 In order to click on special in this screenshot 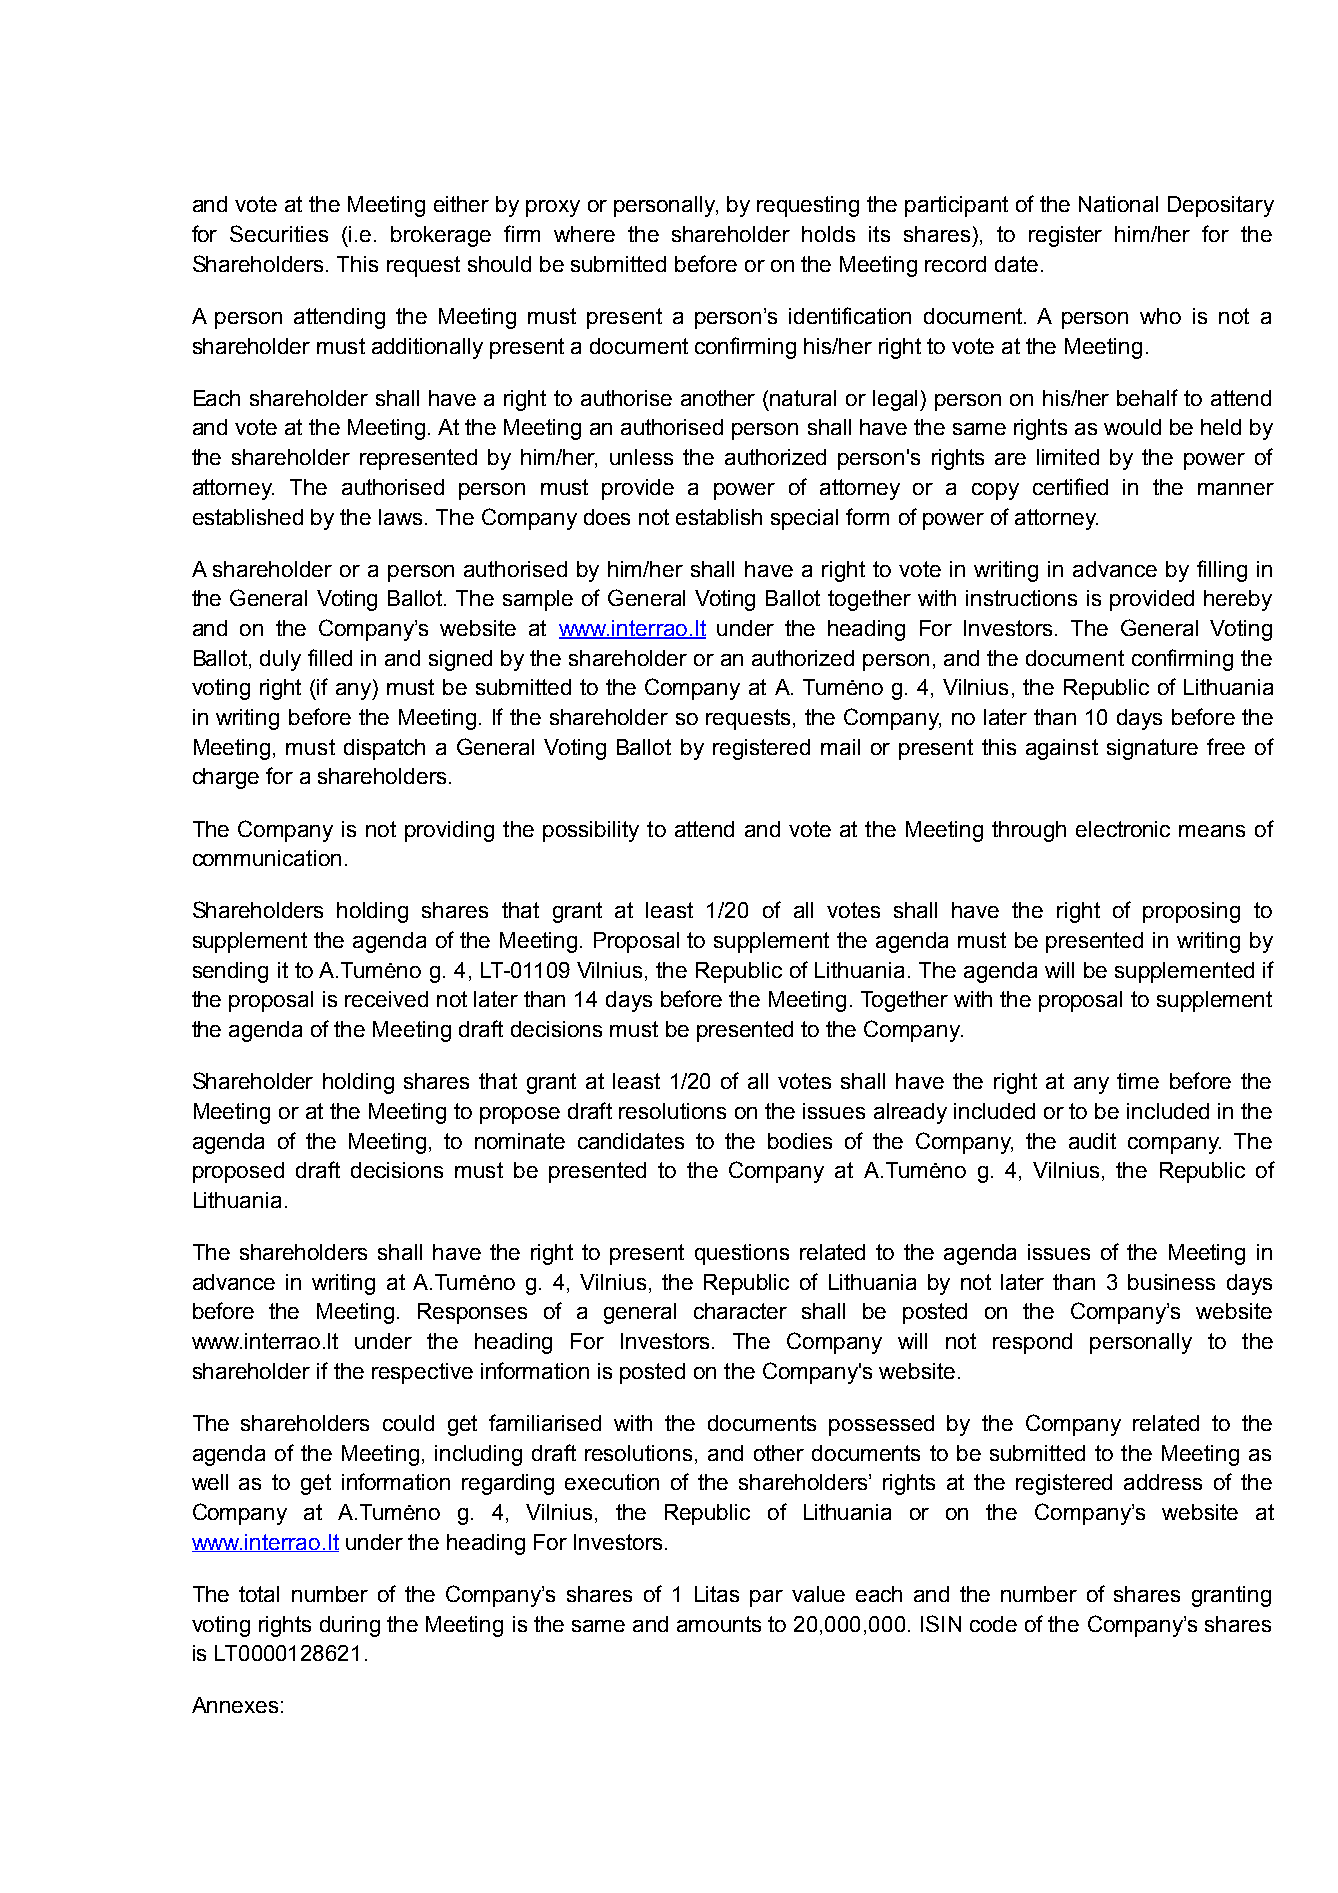, I will do `click(804, 519)`.
